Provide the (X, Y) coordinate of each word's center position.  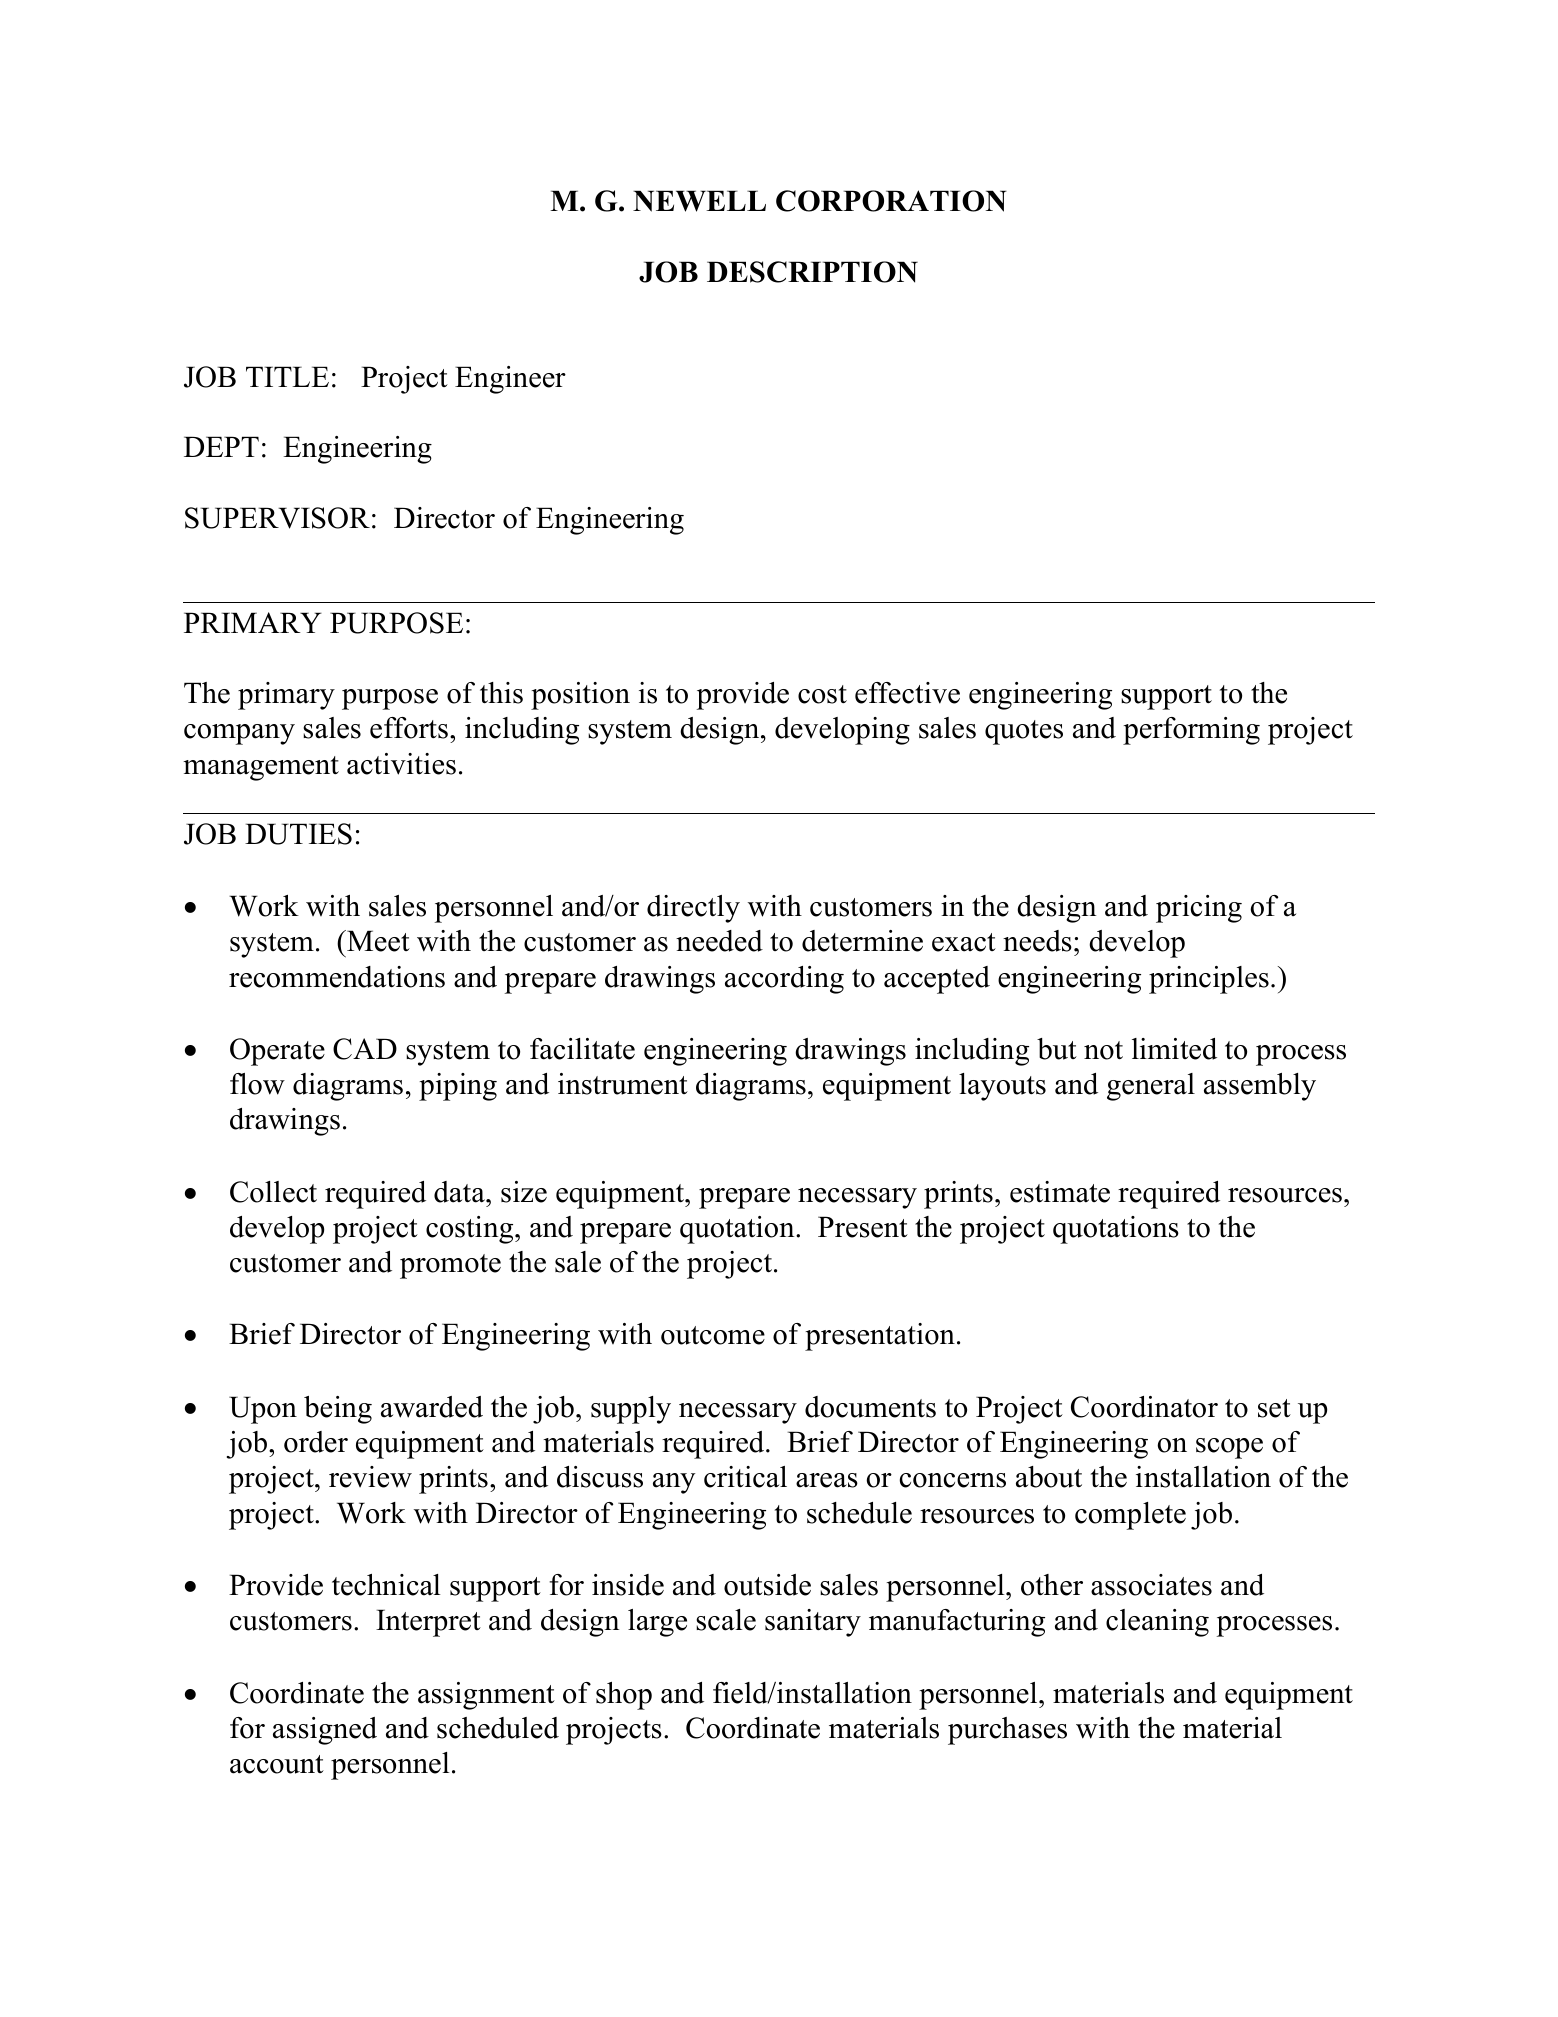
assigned (325, 1731)
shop (624, 1696)
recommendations (337, 977)
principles (1209, 980)
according (784, 980)
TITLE (287, 376)
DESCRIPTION (812, 272)
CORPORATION (891, 201)
